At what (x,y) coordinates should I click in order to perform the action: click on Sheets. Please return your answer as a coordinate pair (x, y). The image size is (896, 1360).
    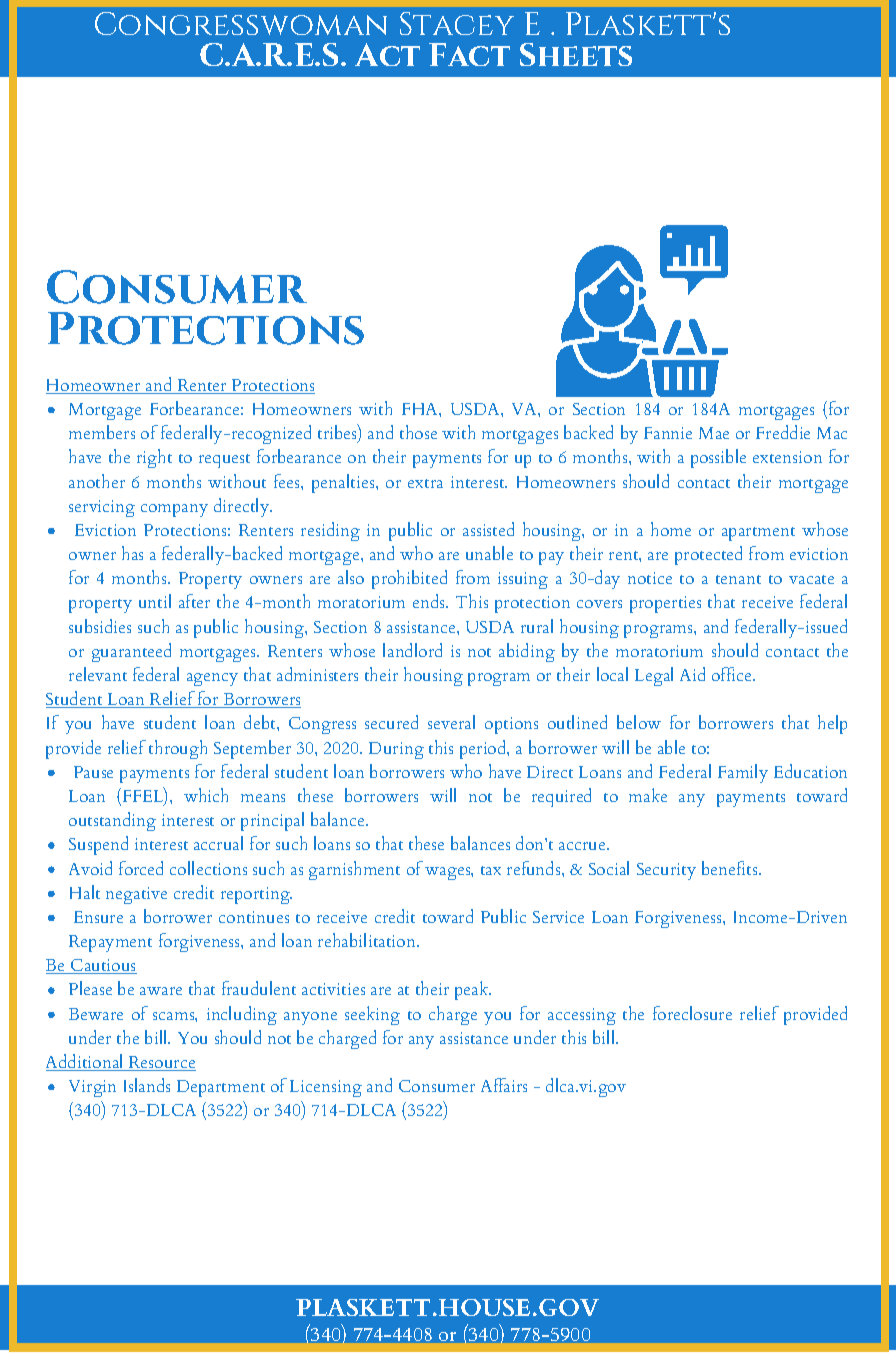
    Looking at the image, I should click on (576, 54).
